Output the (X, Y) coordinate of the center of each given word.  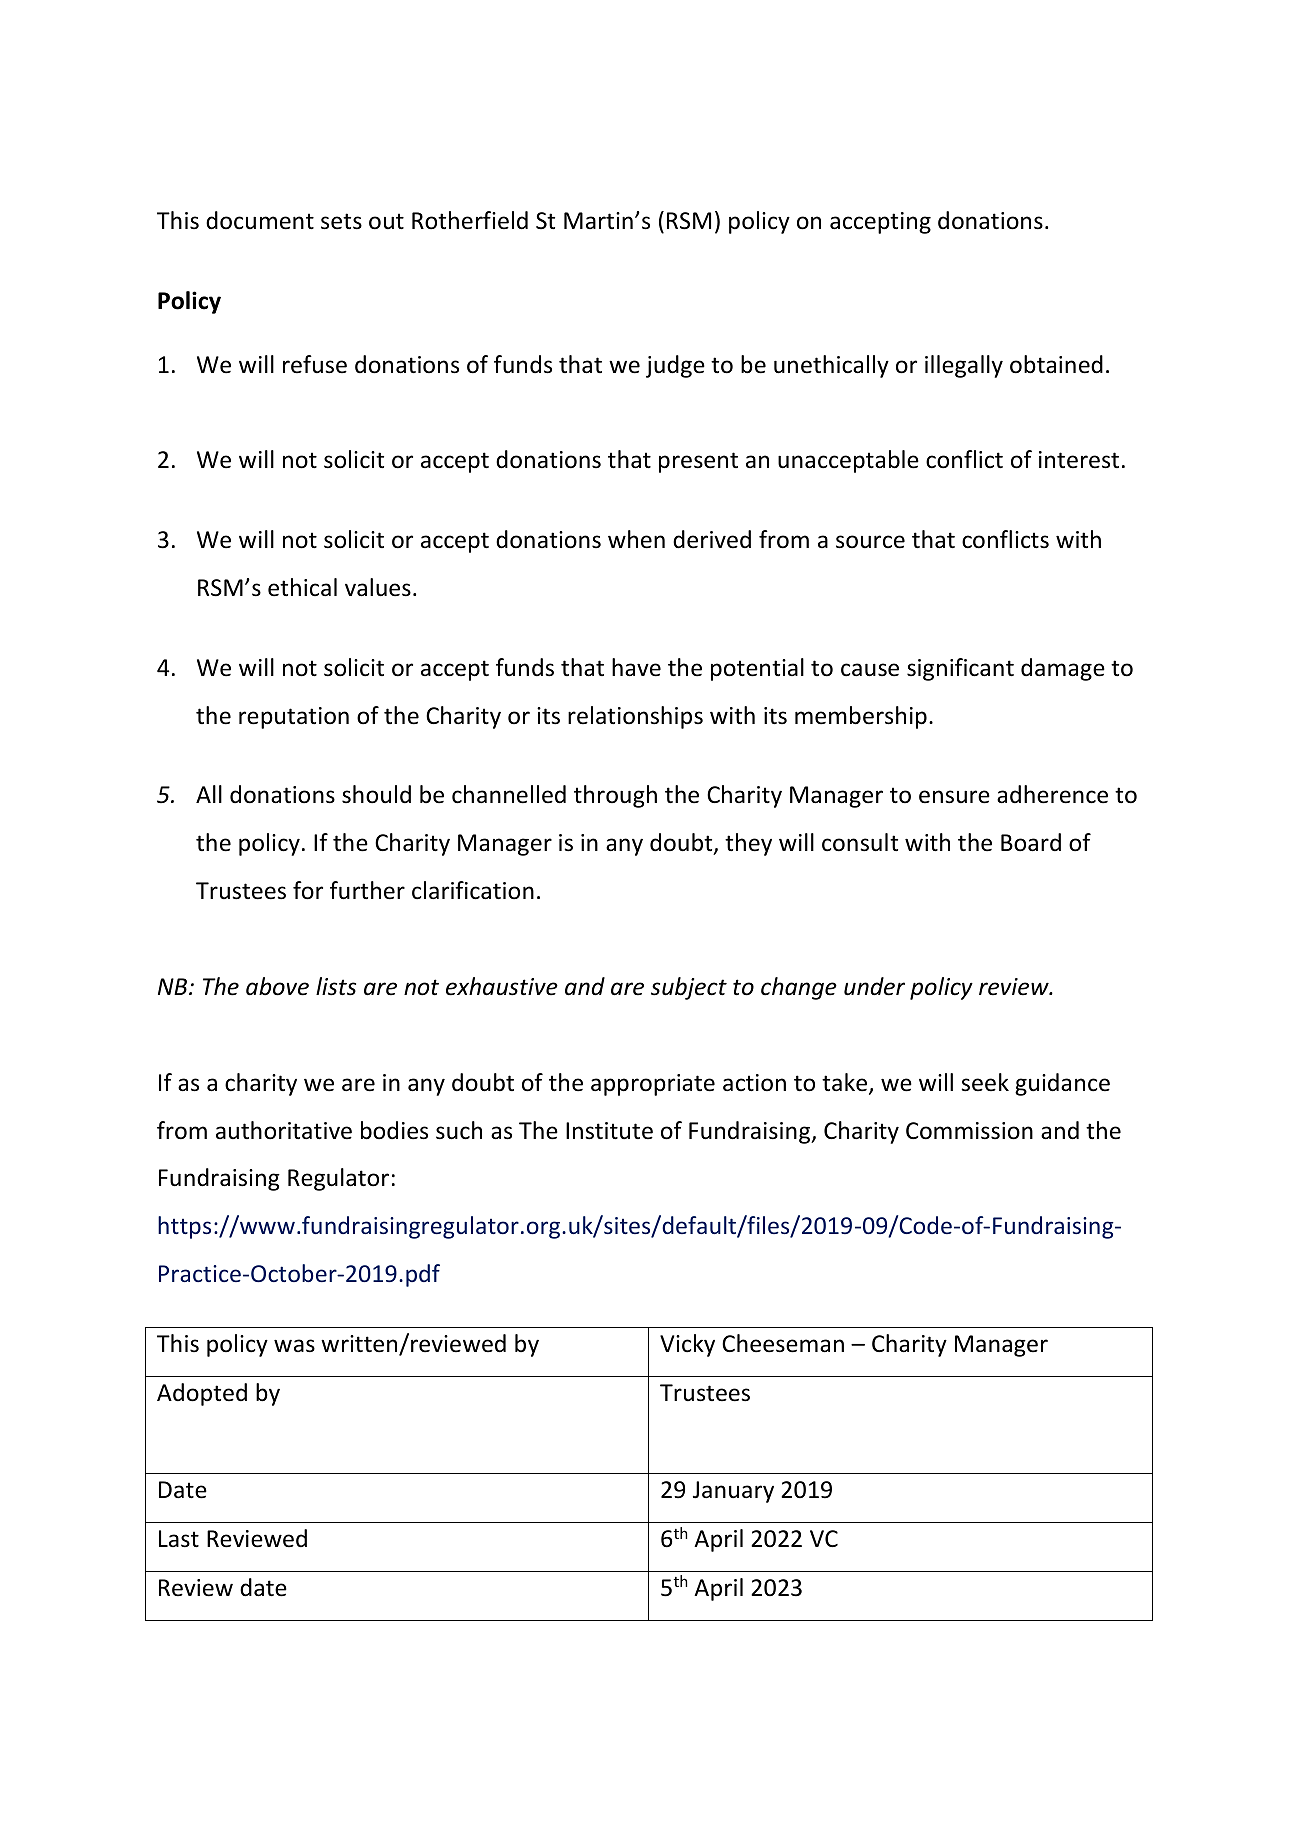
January (733, 1492)
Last (179, 1539)
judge (675, 366)
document (260, 220)
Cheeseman (783, 1343)
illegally (964, 366)
